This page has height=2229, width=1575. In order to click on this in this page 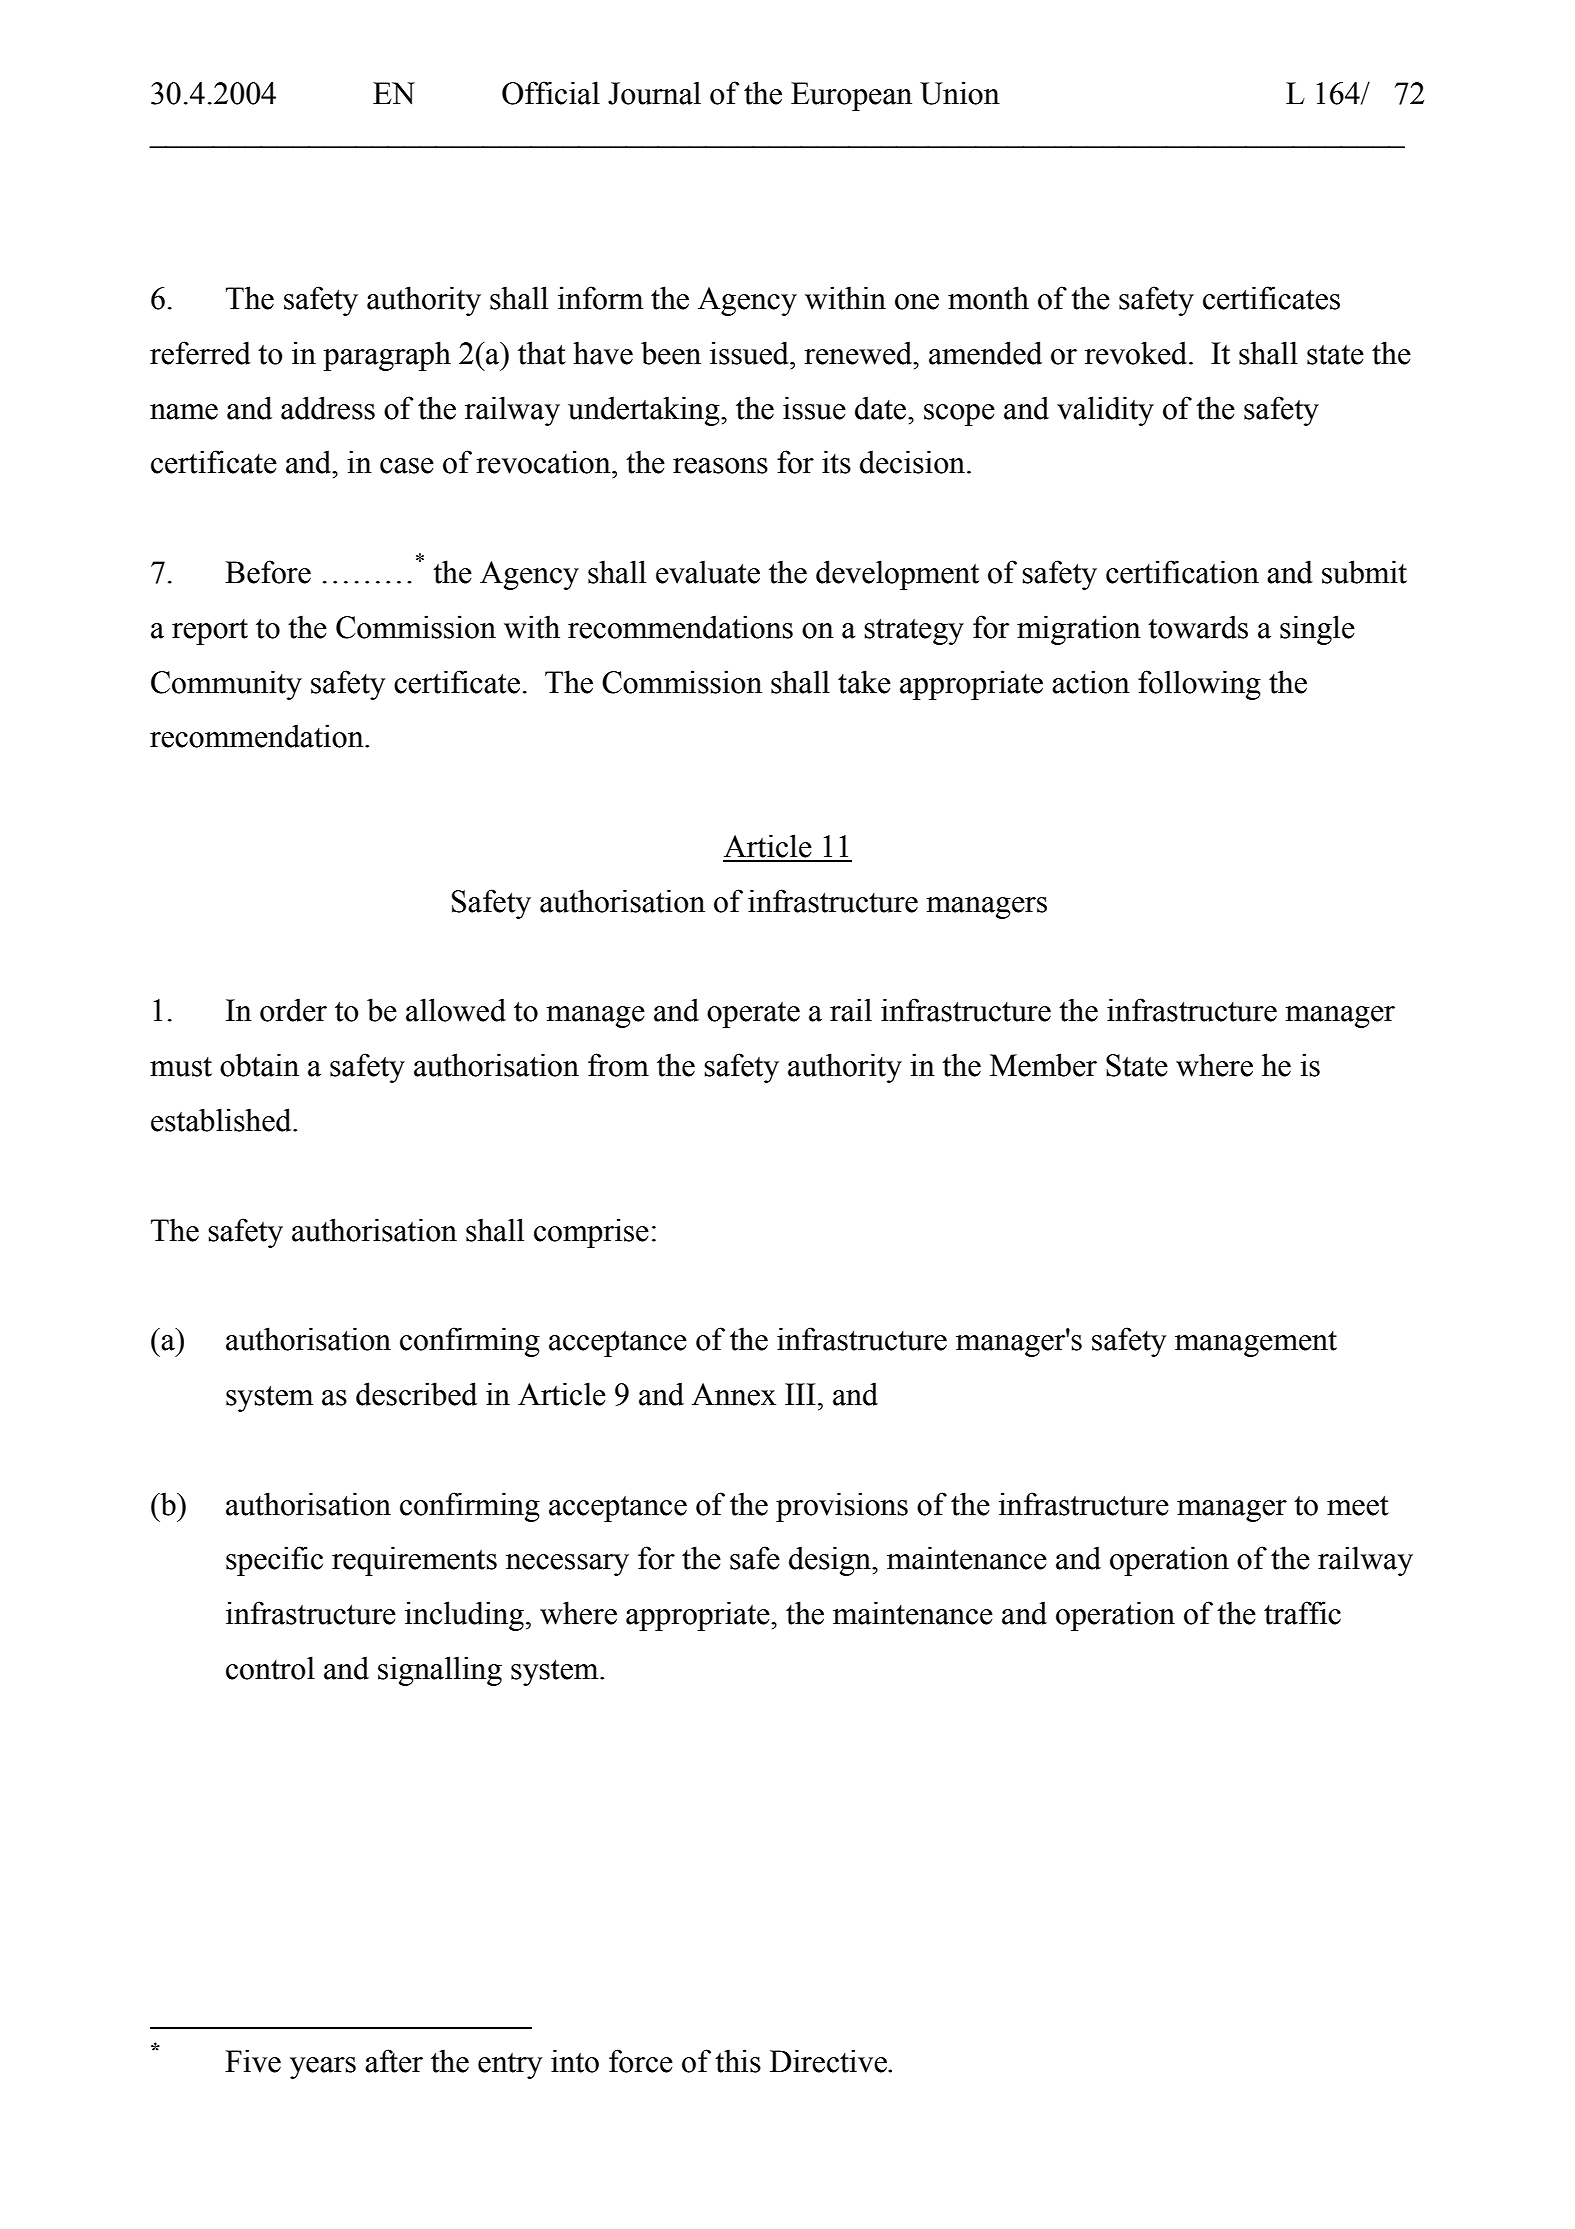, I will do `click(738, 2061)`.
